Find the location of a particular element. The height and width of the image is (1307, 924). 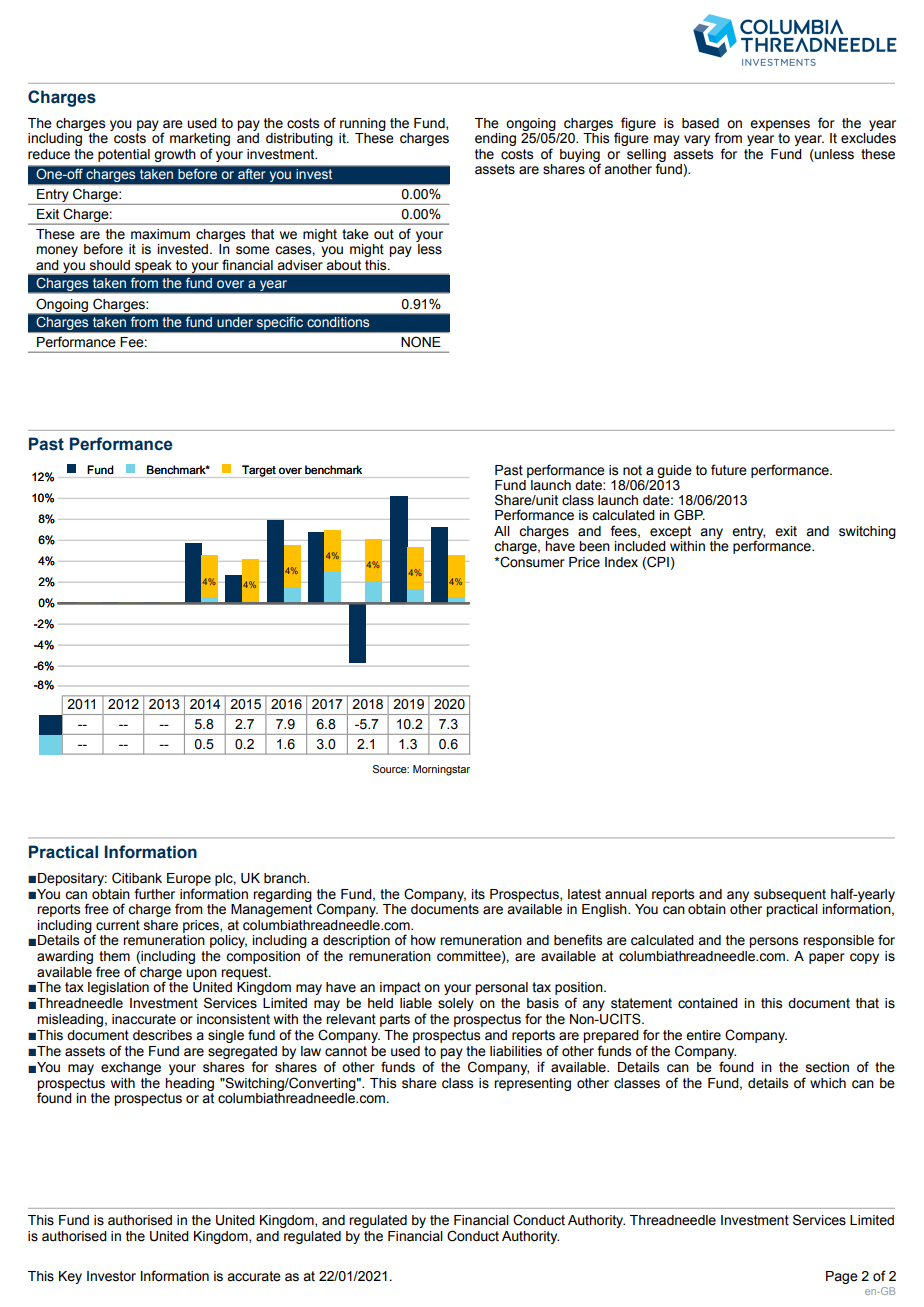

representing is located at coordinates (532, 1084).
